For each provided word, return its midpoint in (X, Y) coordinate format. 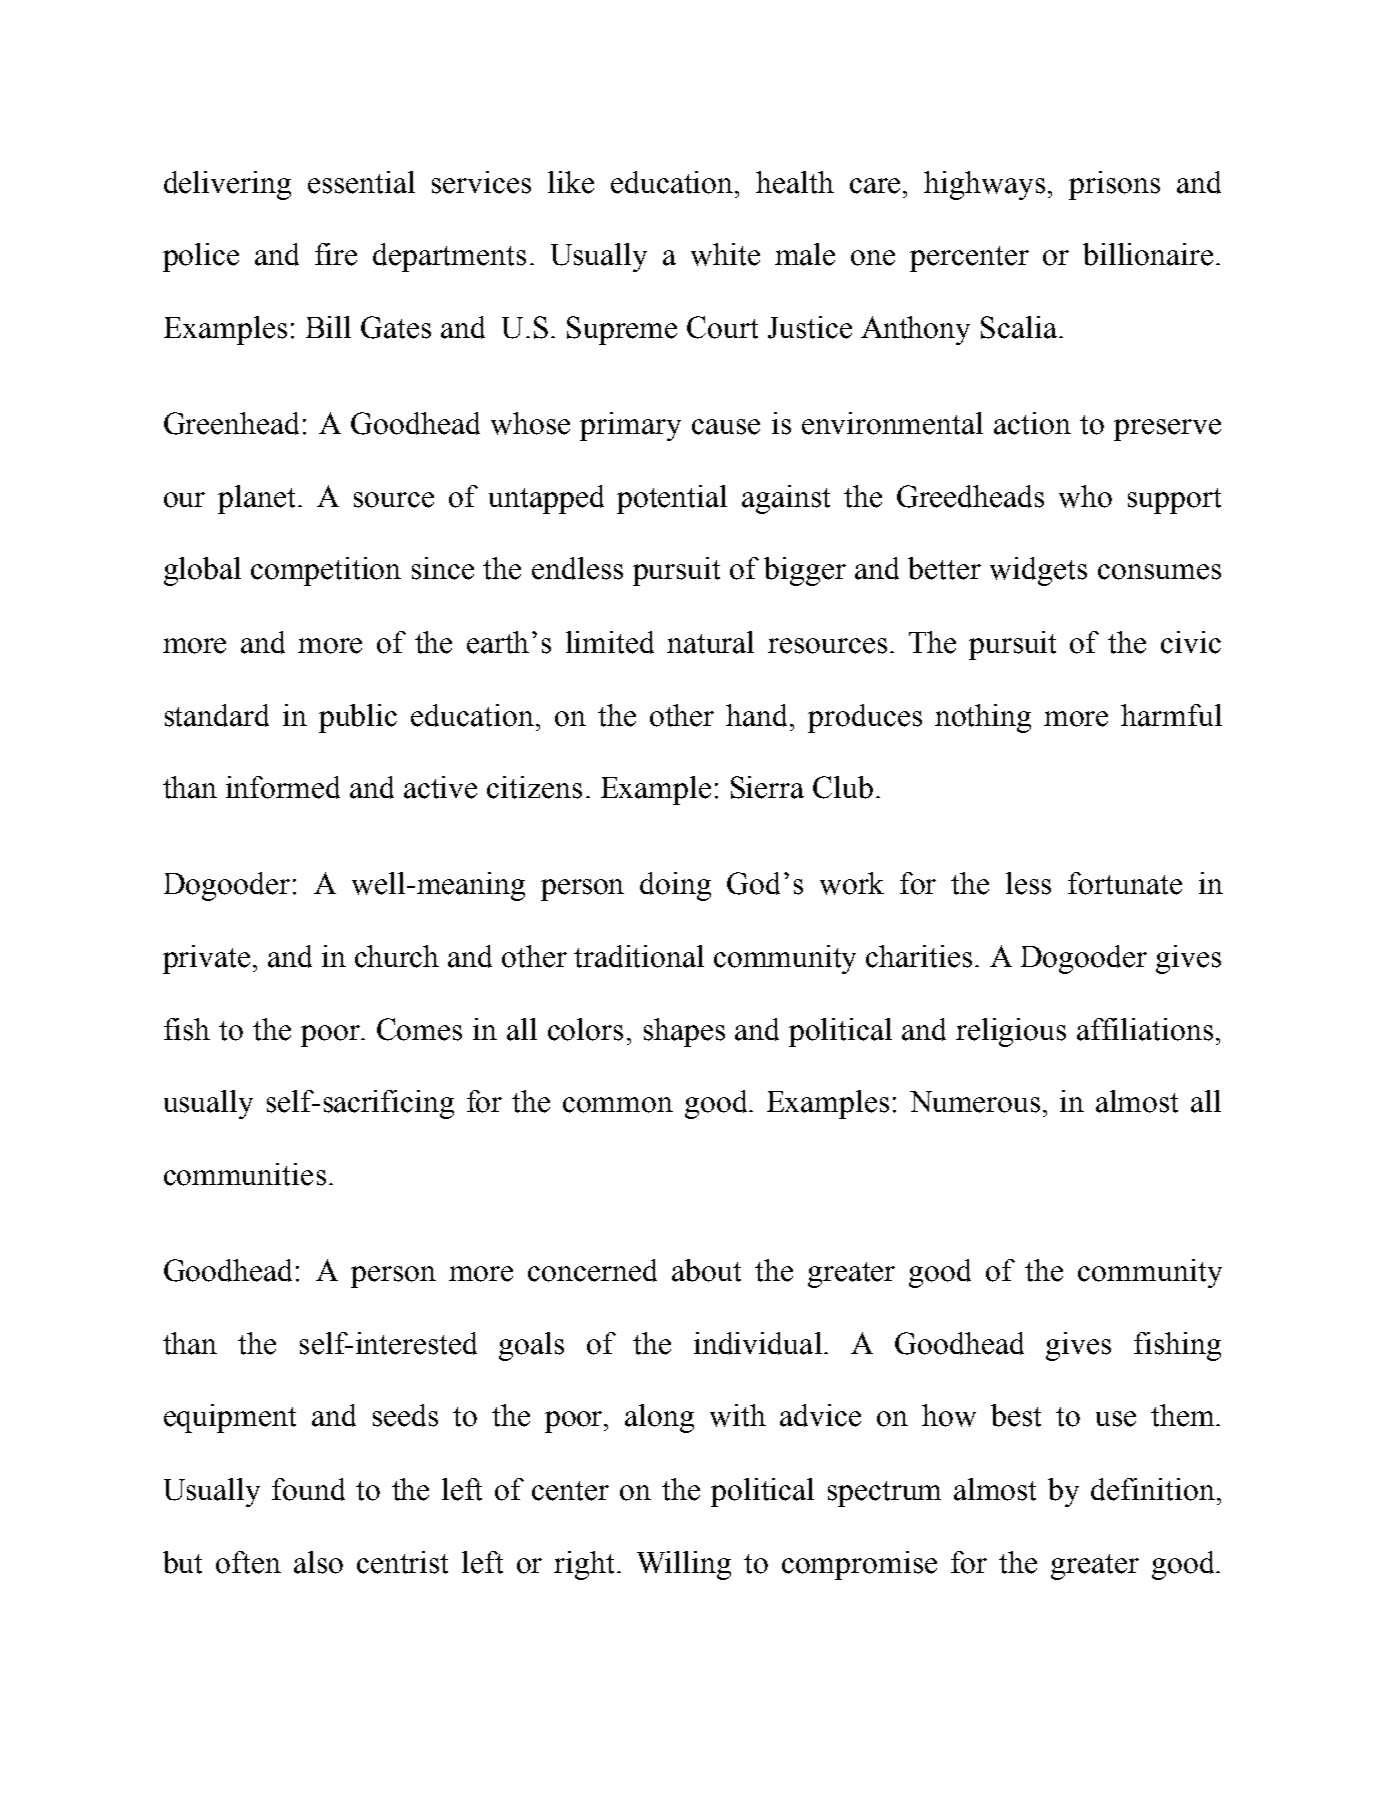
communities (245, 1174)
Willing (684, 1565)
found (308, 1489)
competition (326, 571)
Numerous (975, 1102)
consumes (1159, 572)
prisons (1114, 185)
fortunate (1125, 883)
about (706, 1270)
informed (283, 787)
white (725, 254)
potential (672, 499)
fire (336, 254)
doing (675, 886)
